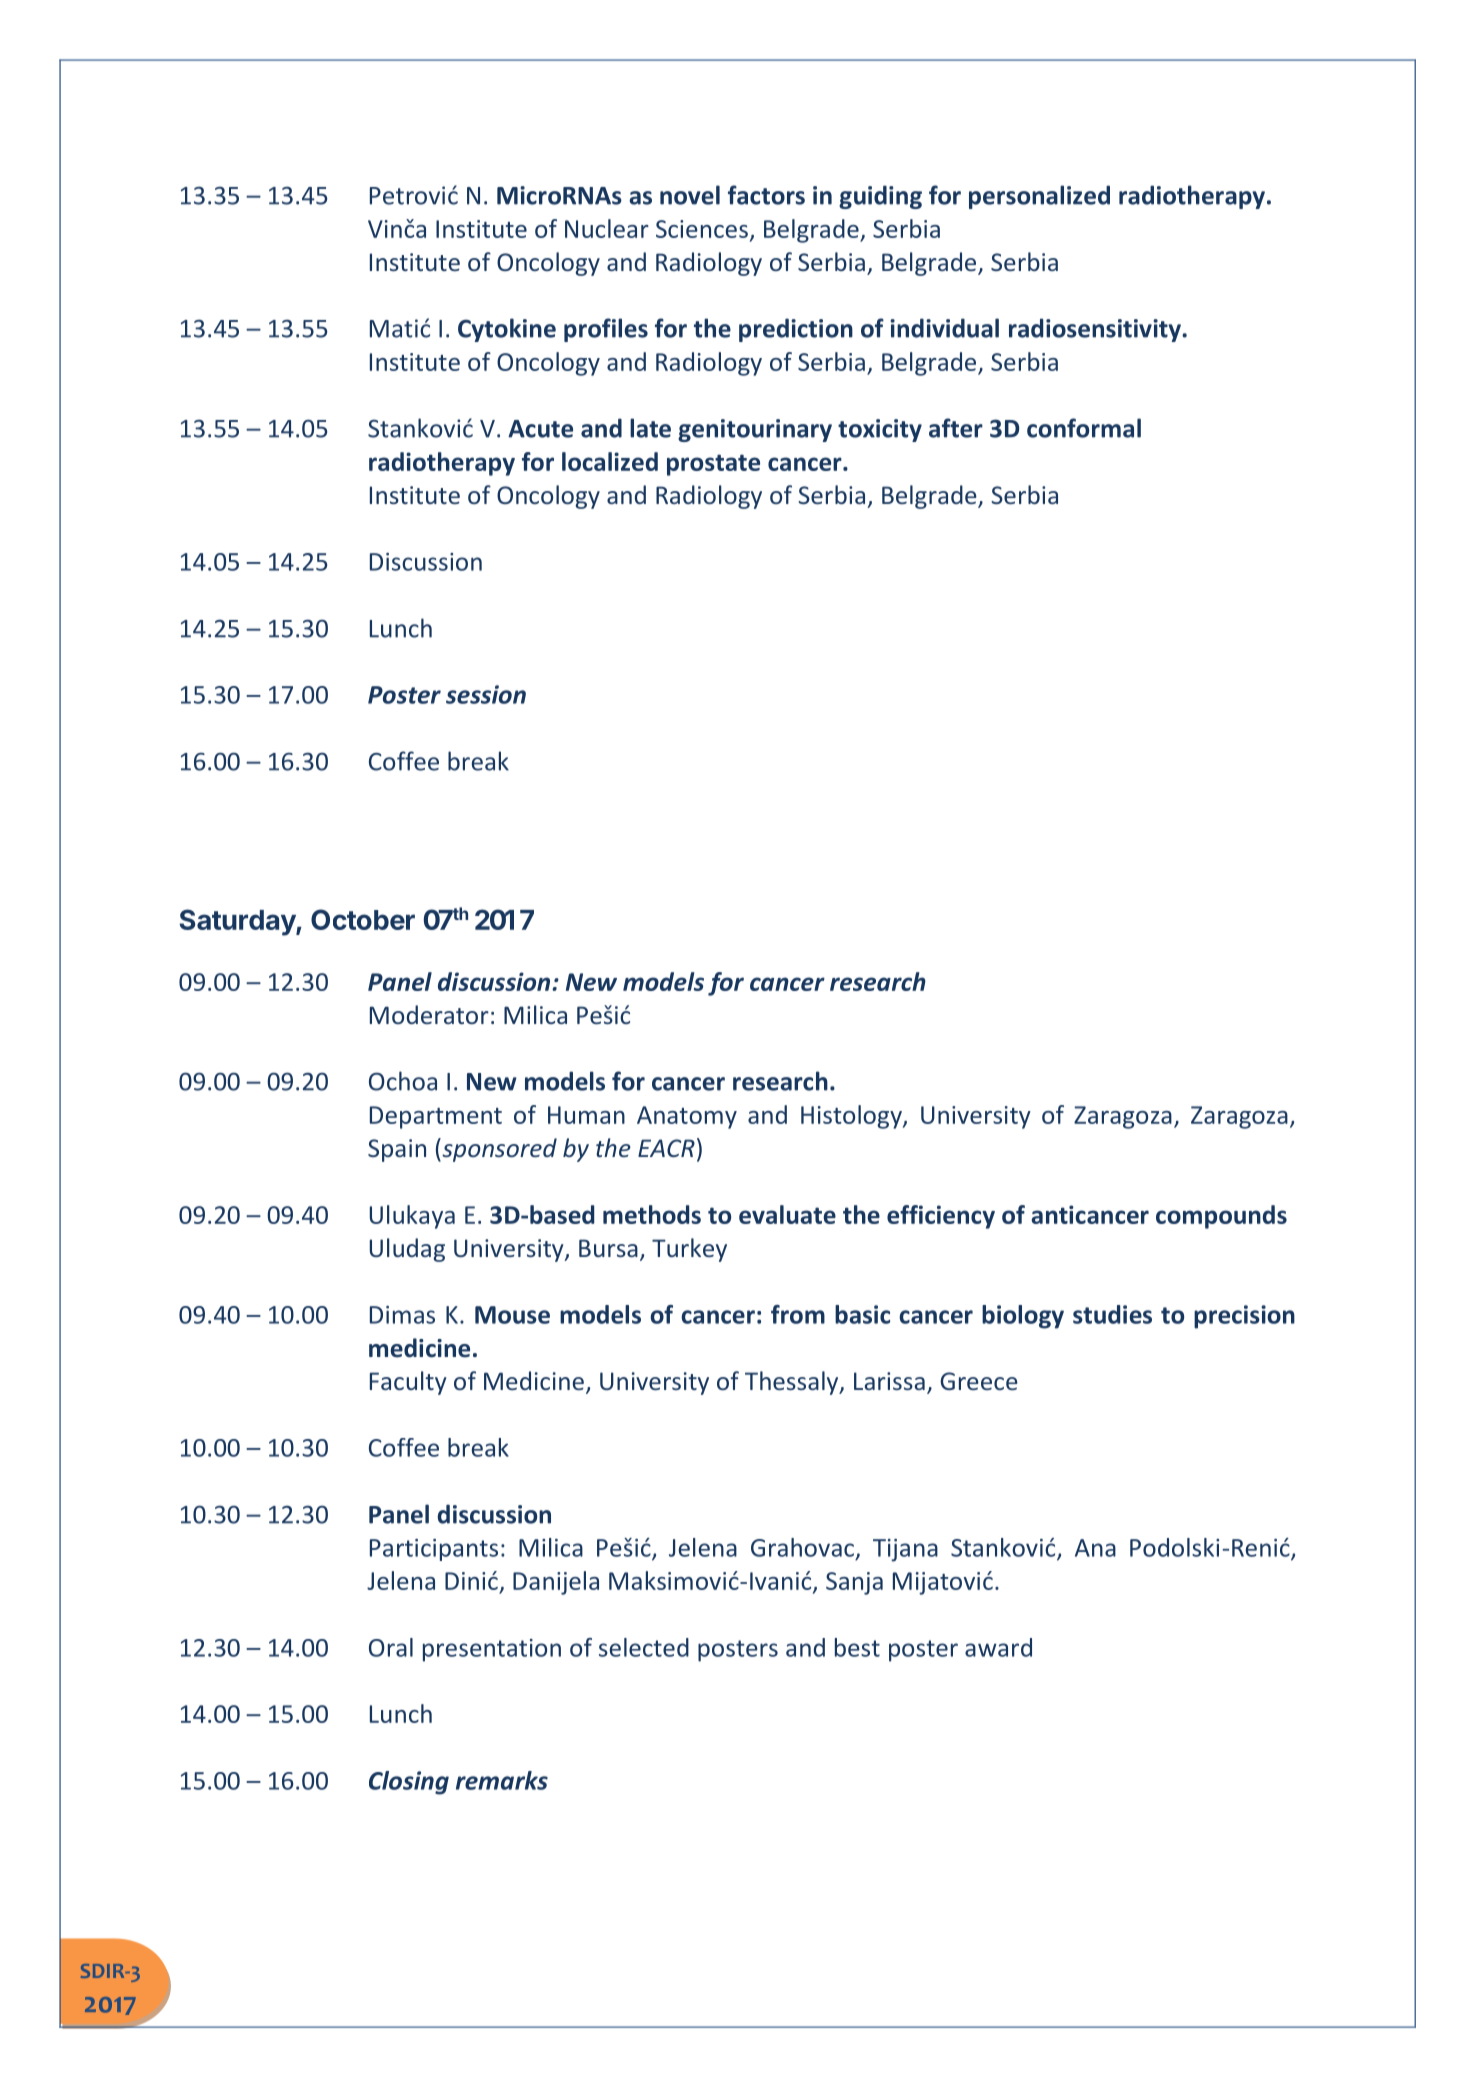 Image resolution: width=1475 pixels, height=2087 pixels. Describe the element at coordinates (644, 1647) in the page. I see `selected` at that location.
